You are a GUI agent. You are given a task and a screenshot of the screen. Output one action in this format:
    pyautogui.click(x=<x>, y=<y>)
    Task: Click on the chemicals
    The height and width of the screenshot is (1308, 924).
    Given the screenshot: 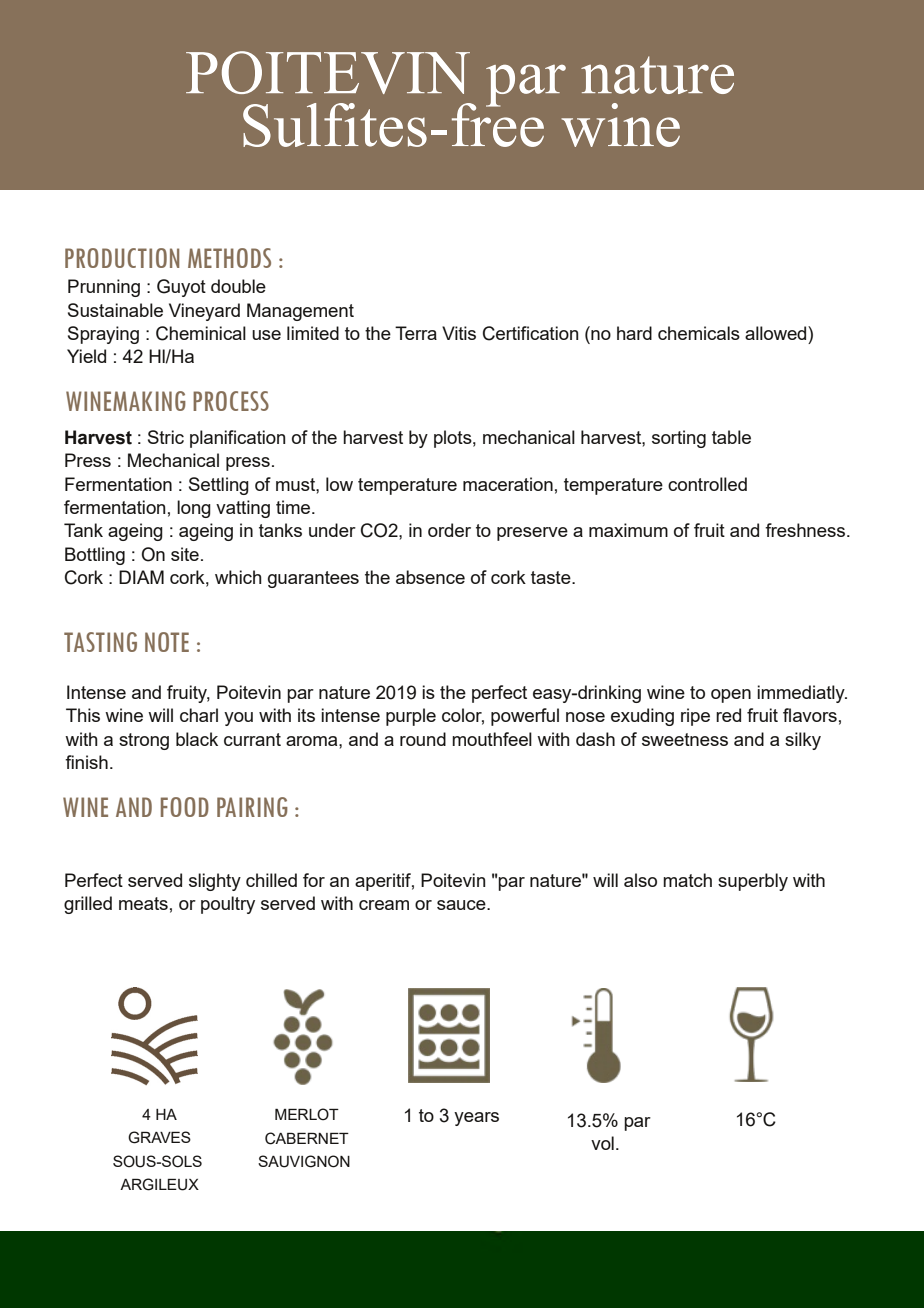 What is the action you would take?
    pyautogui.click(x=699, y=333)
